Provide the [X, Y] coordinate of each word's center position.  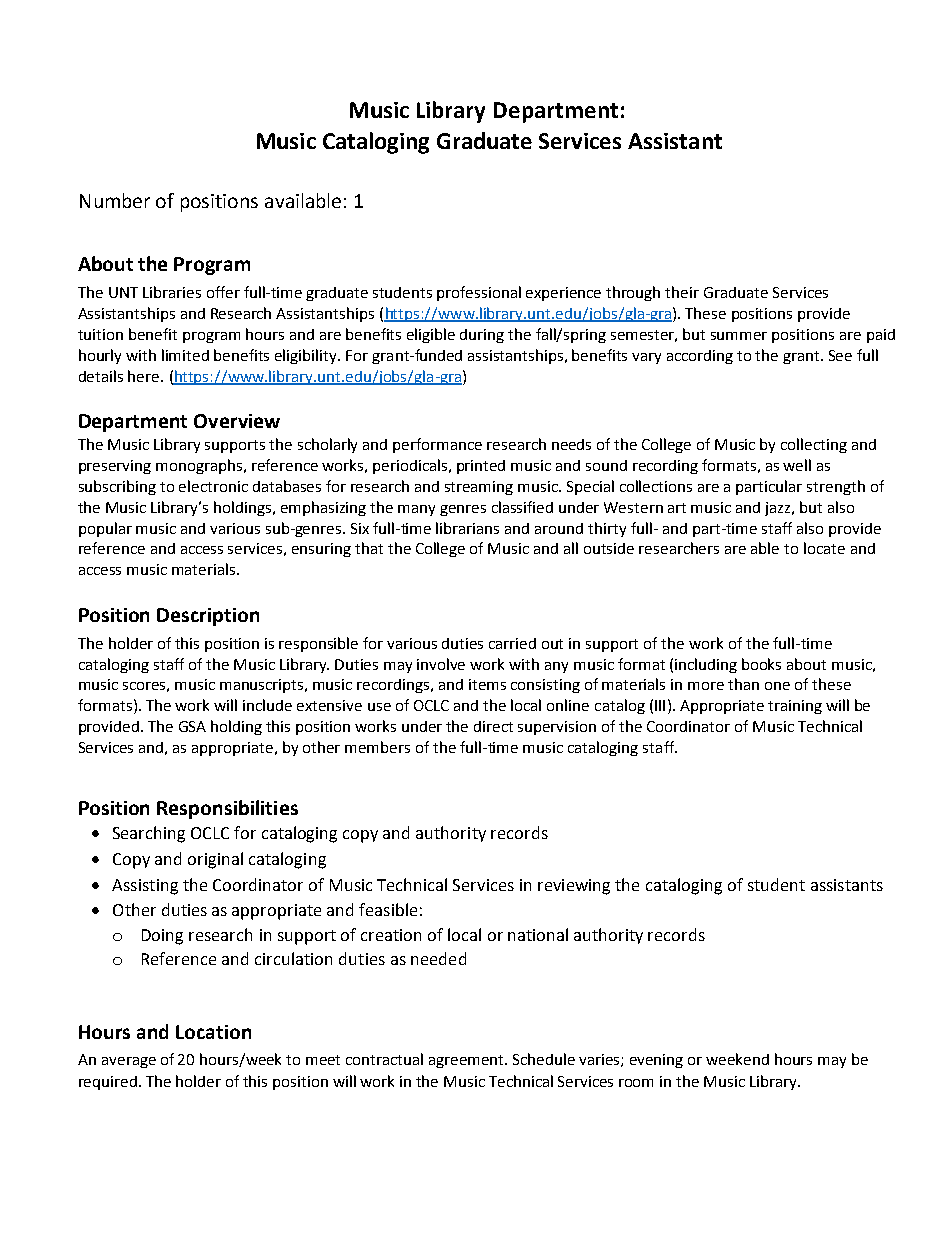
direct [493, 726]
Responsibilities [227, 809]
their [682, 292]
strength [836, 487]
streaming [479, 488]
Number [115, 200]
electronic [213, 486]
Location [213, 1032]
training [795, 707]
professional [479, 293]
